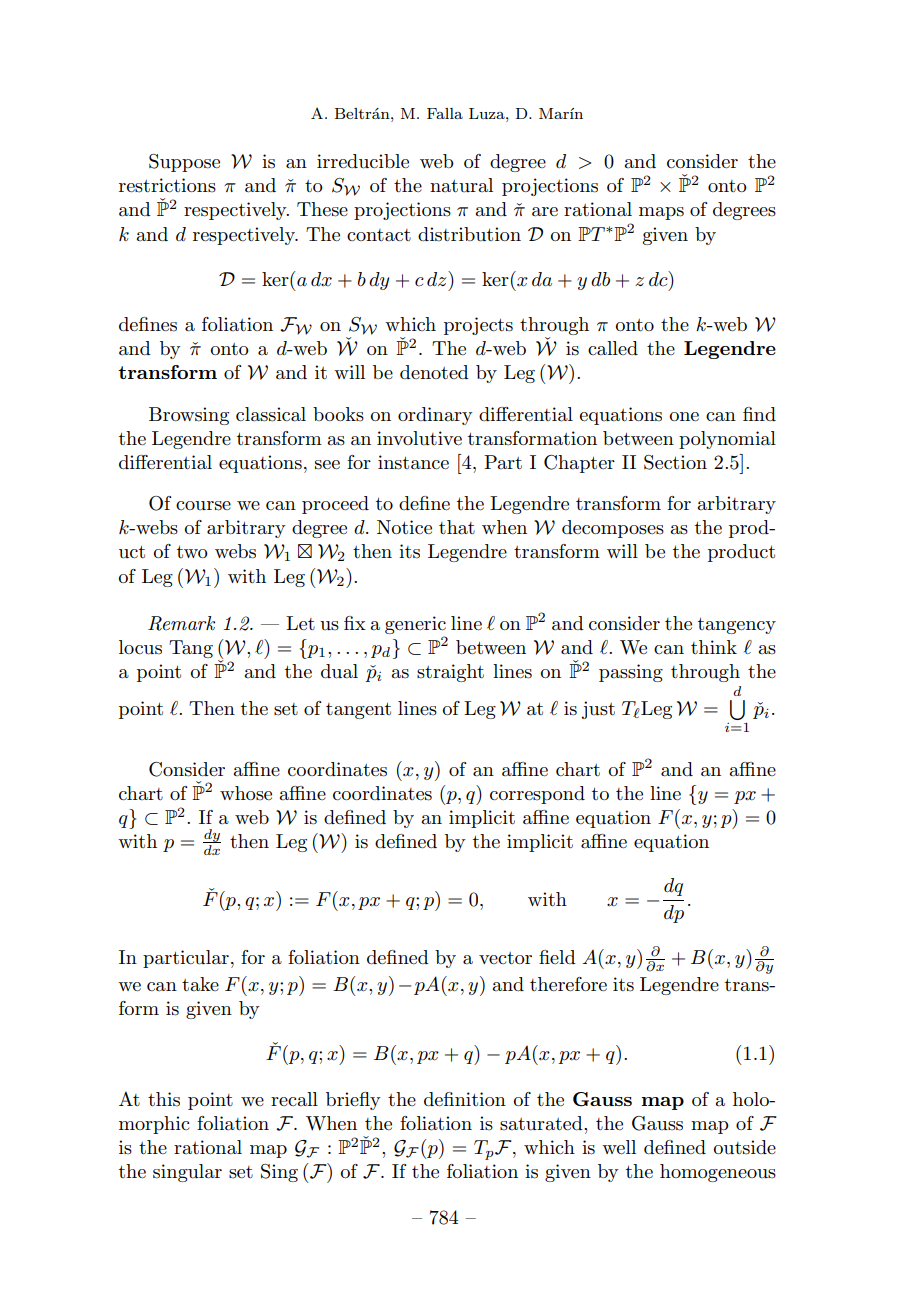 The height and width of the image is (1316, 915). What do you see at coordinates (505, 958) in the image?
I see `vector` at bounding box center [505, 958].
